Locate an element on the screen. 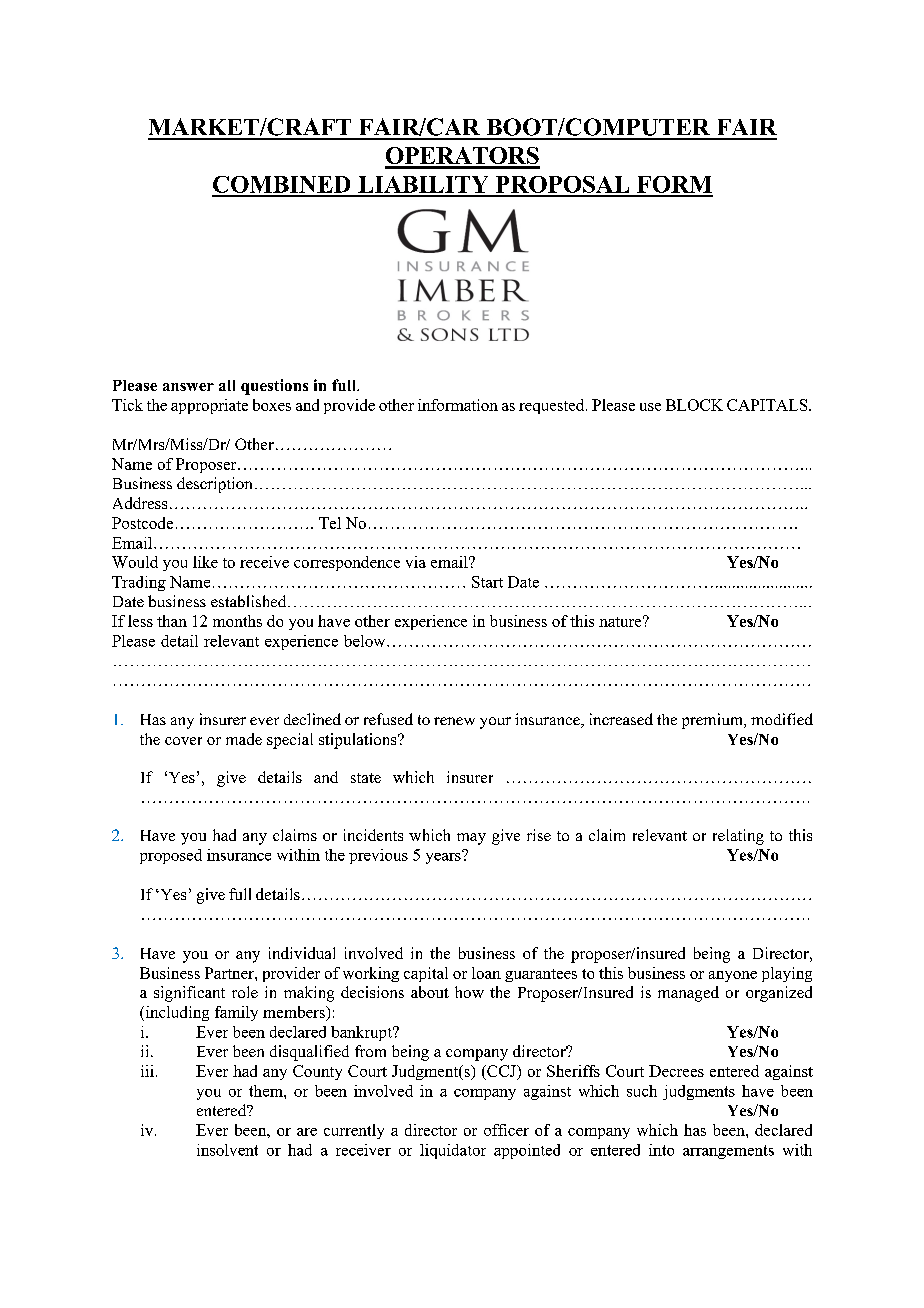 The image size is (924, 1308). loan is located at coordinates (486, 973).
